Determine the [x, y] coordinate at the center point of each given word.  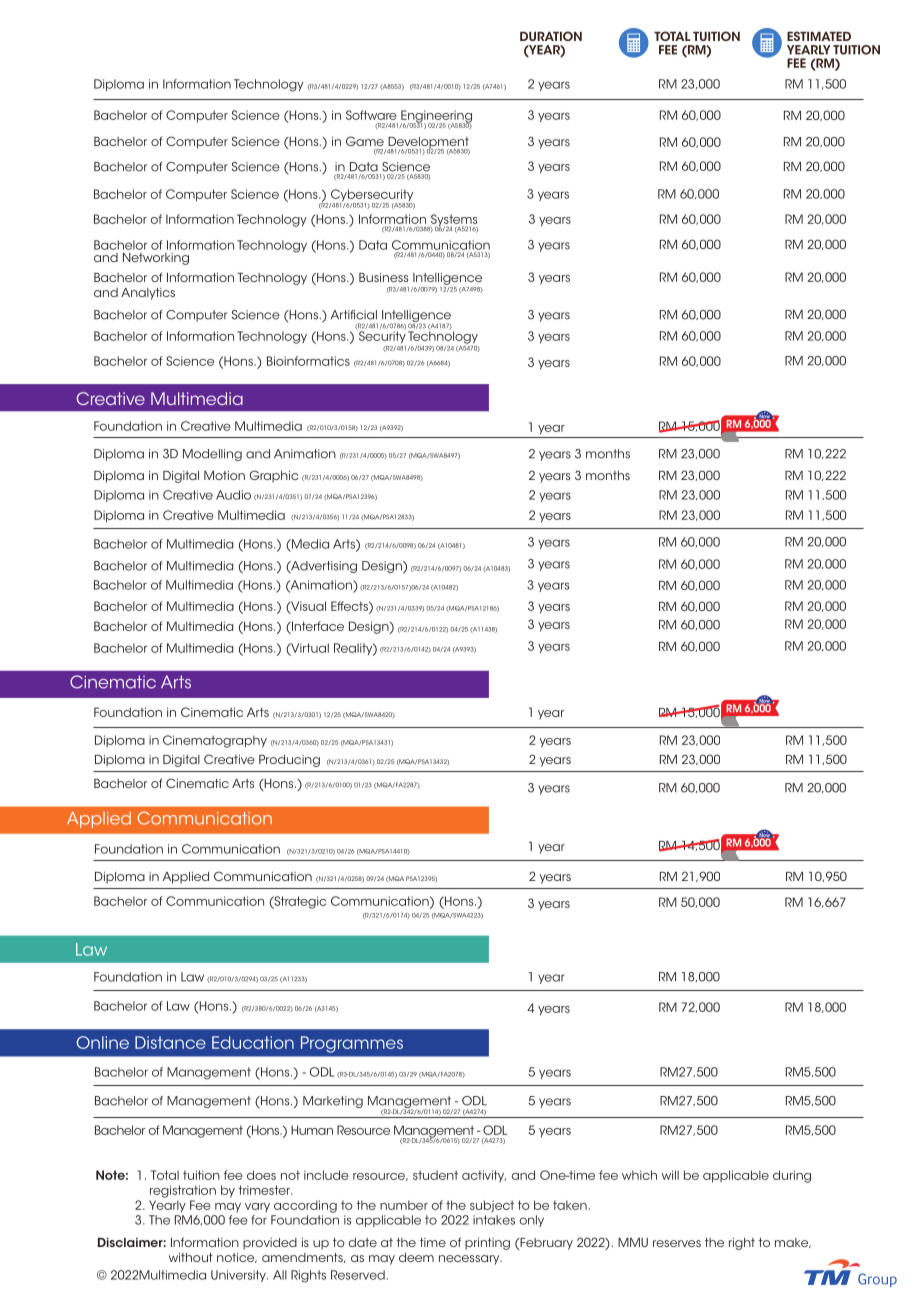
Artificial [354, 315]
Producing [289, 761]
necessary [470, 1260]
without [191, 1257]
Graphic [274, 476]
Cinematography [215, 741]
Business [383, 277]
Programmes [352, 1044]
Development [429, 144]
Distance [170, 1042]
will [670, 1175]
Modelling [212, 455]
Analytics [148, 294]
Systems [453, 221]
